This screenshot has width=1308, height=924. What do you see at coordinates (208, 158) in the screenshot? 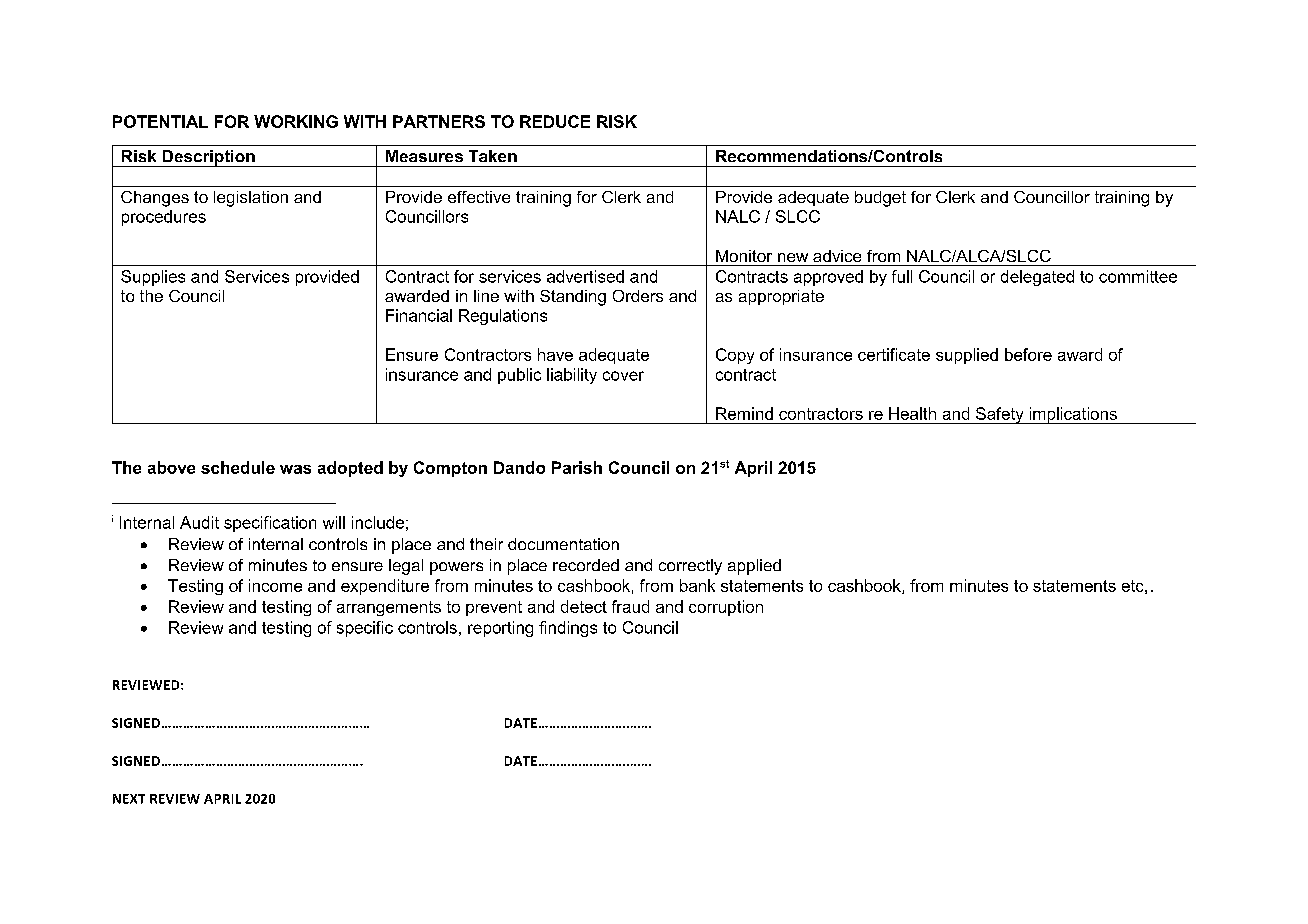
I see `Description` at bounding box center [208, 158].
